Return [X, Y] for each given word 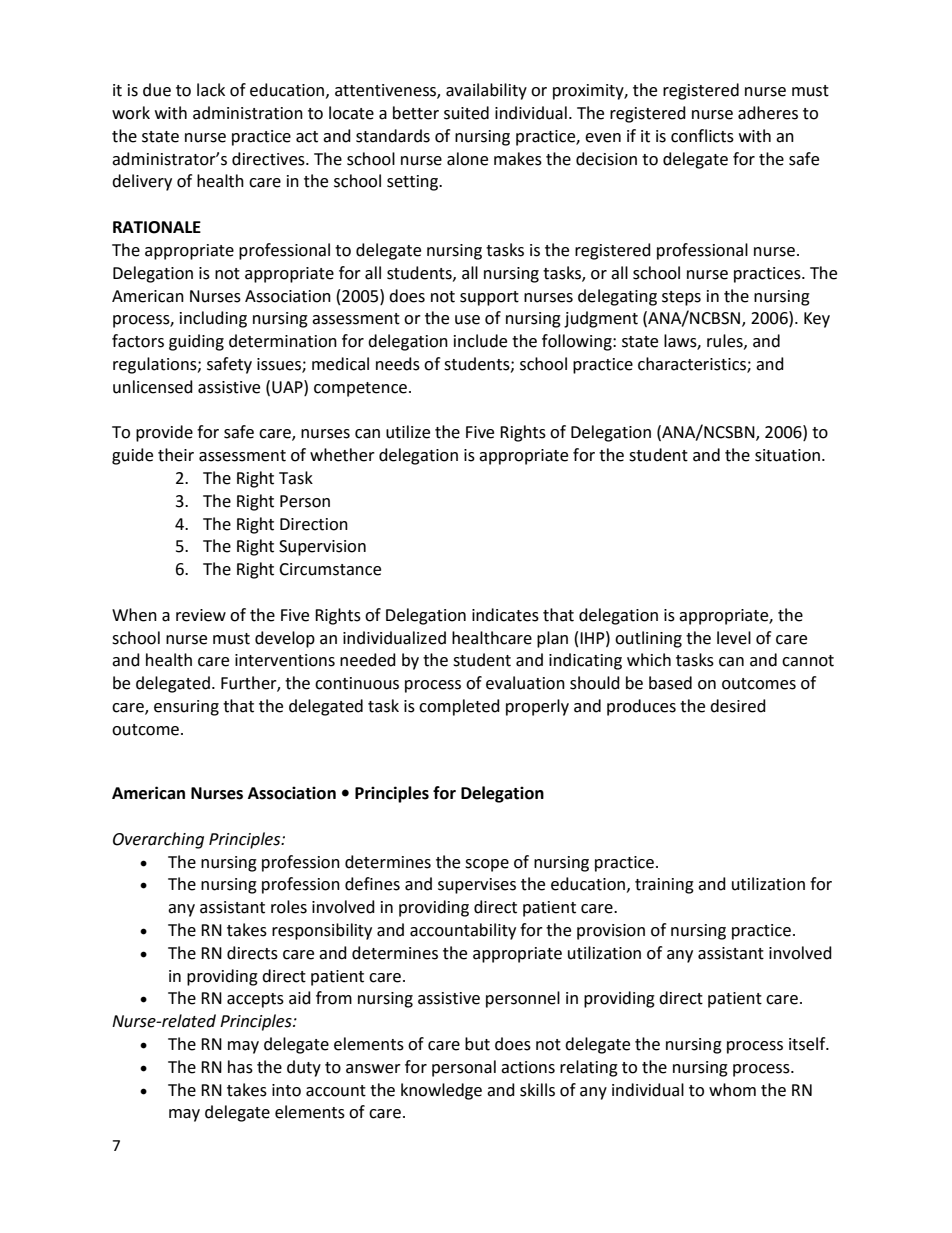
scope [487, 865]
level [734, 638]
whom [732, 1090]
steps [681, 298]
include [480, 341]
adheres [768, 113]
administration [248, 113]
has [240, 1067]
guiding [196, 342]
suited [466, 113]
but [477, 1044]
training [664, 886]
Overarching [158, 840]
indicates [505, 615]
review [201, 615]
